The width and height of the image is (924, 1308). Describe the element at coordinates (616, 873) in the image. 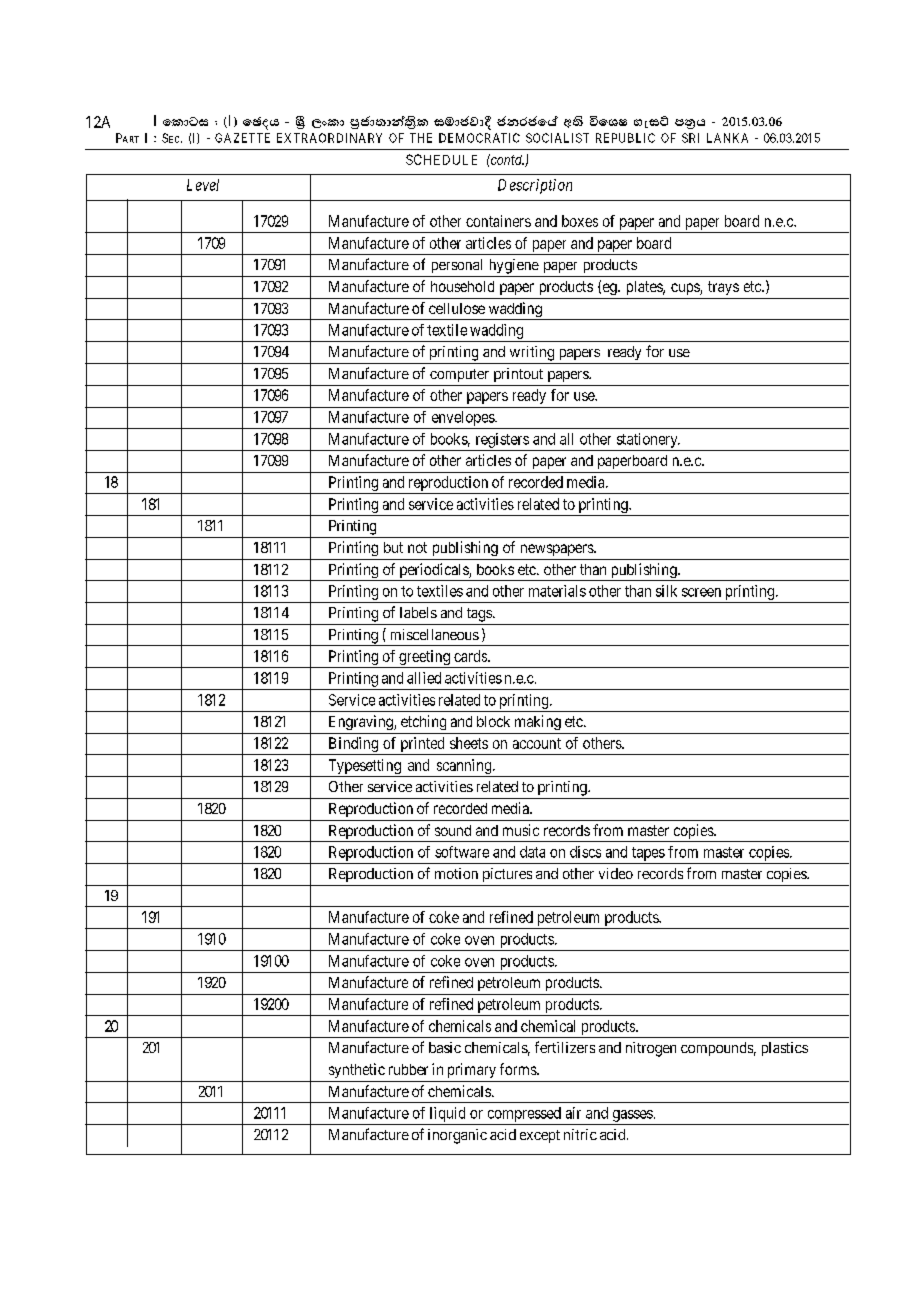

I see `video` at that location.
